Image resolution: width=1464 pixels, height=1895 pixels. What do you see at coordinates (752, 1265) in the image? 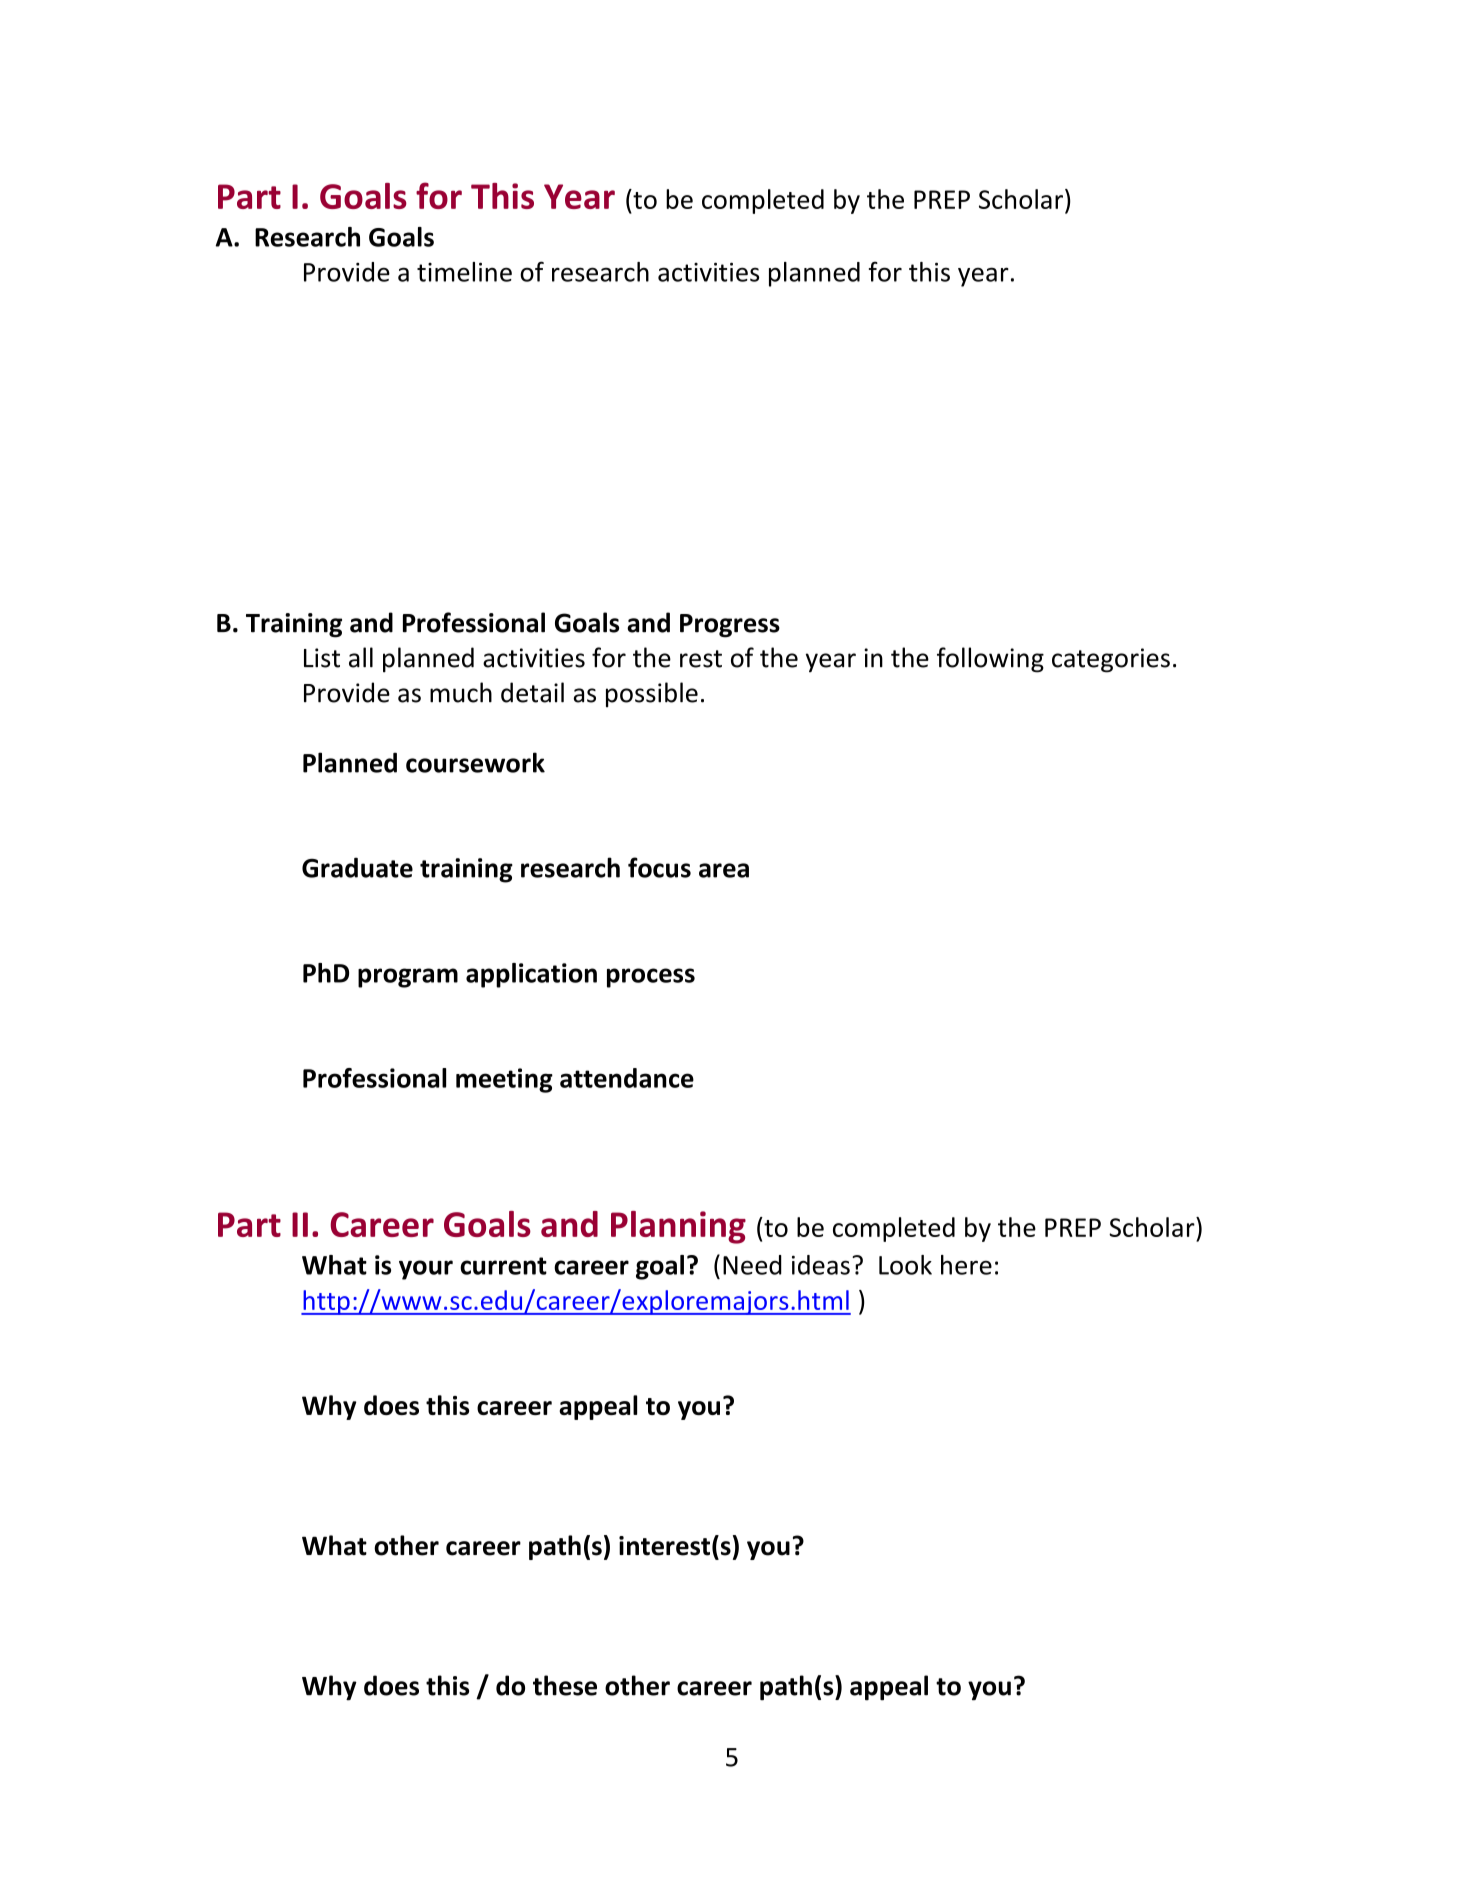
I see `Need` at bounding box center [752, 1265].
